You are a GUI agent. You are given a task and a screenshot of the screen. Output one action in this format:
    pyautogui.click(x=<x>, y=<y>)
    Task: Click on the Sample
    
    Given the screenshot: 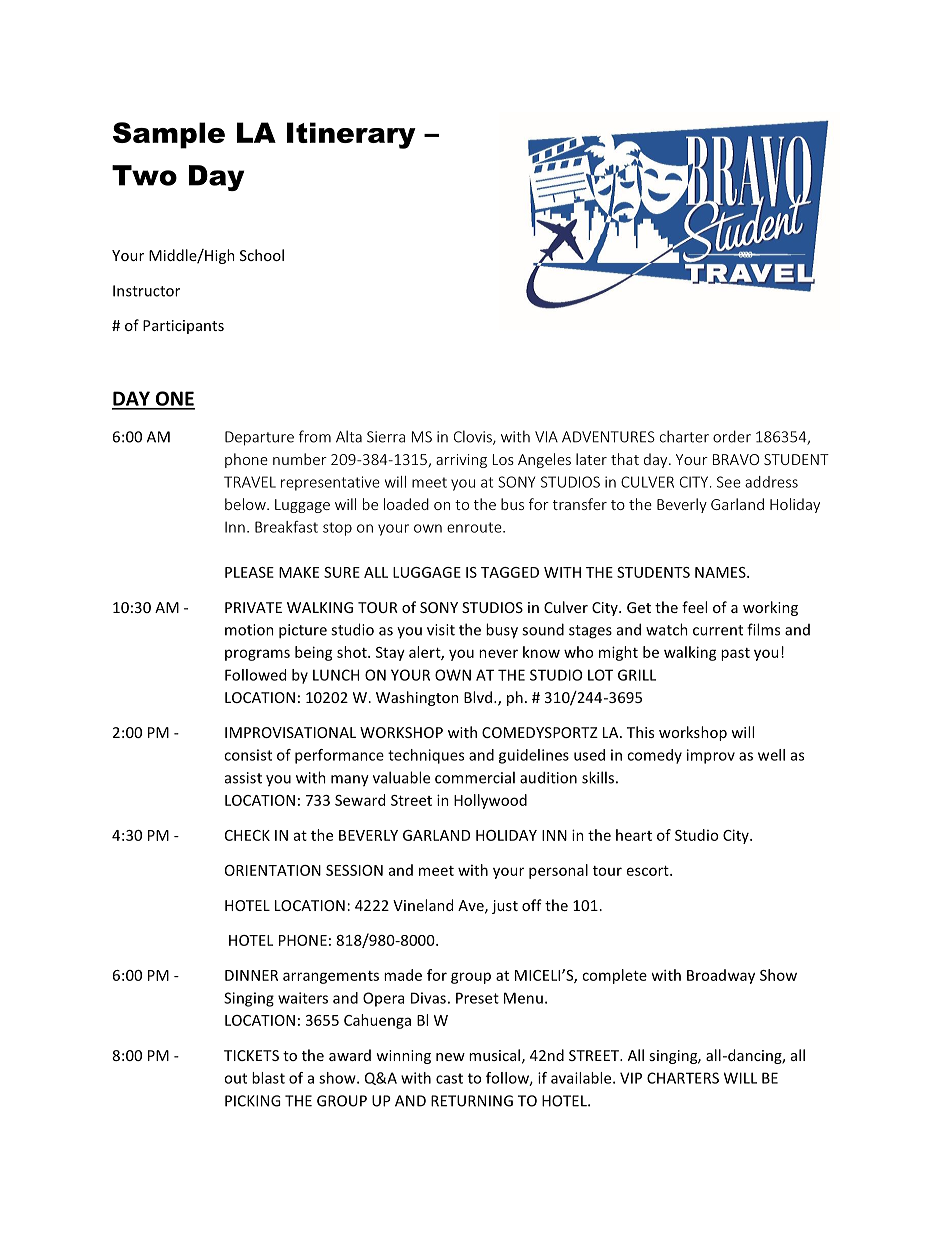 What is the action you would take?
    pyautogui.click(x=169, y=135)
